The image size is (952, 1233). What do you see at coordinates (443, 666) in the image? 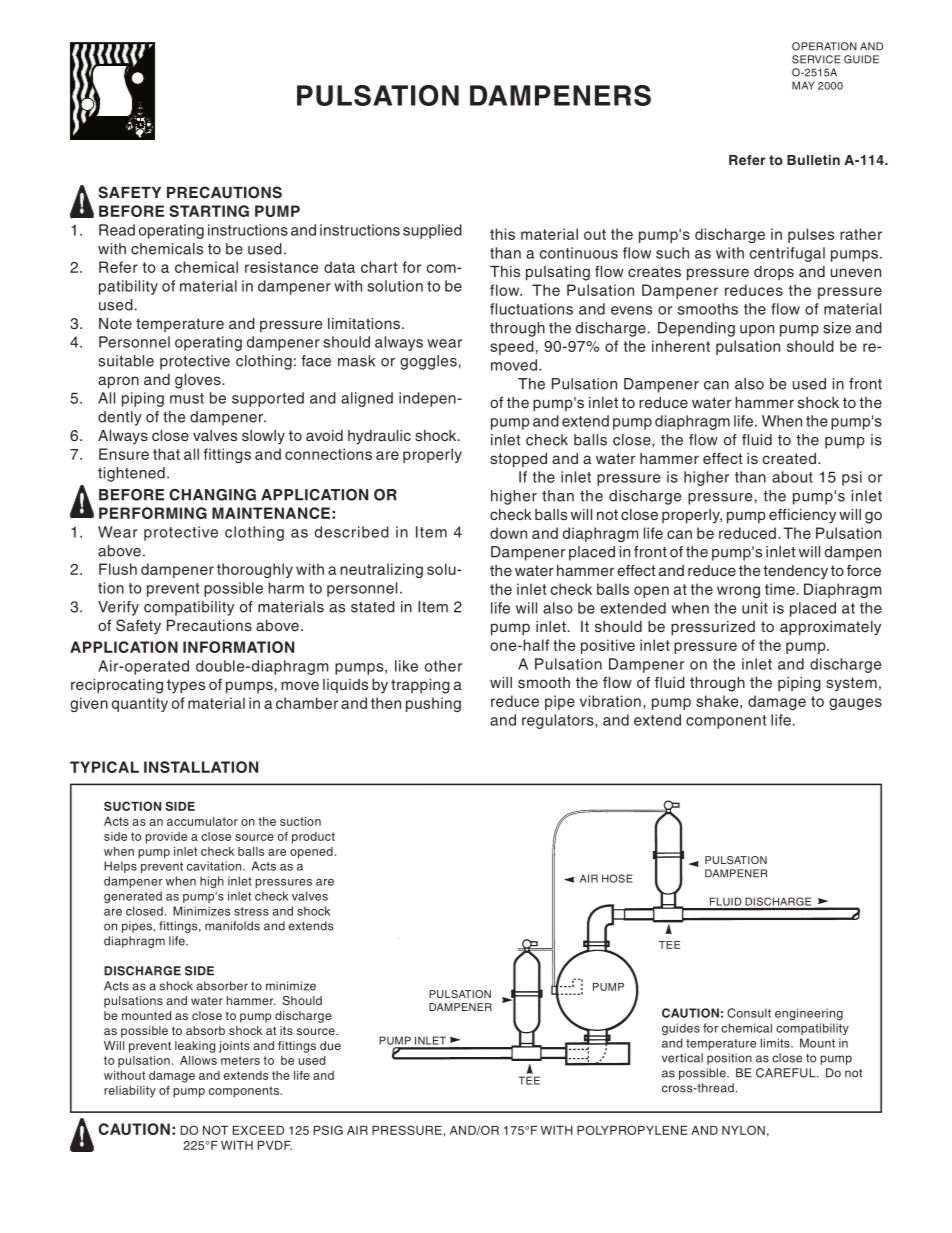
I see `other` at bounding box center [443, 666].
